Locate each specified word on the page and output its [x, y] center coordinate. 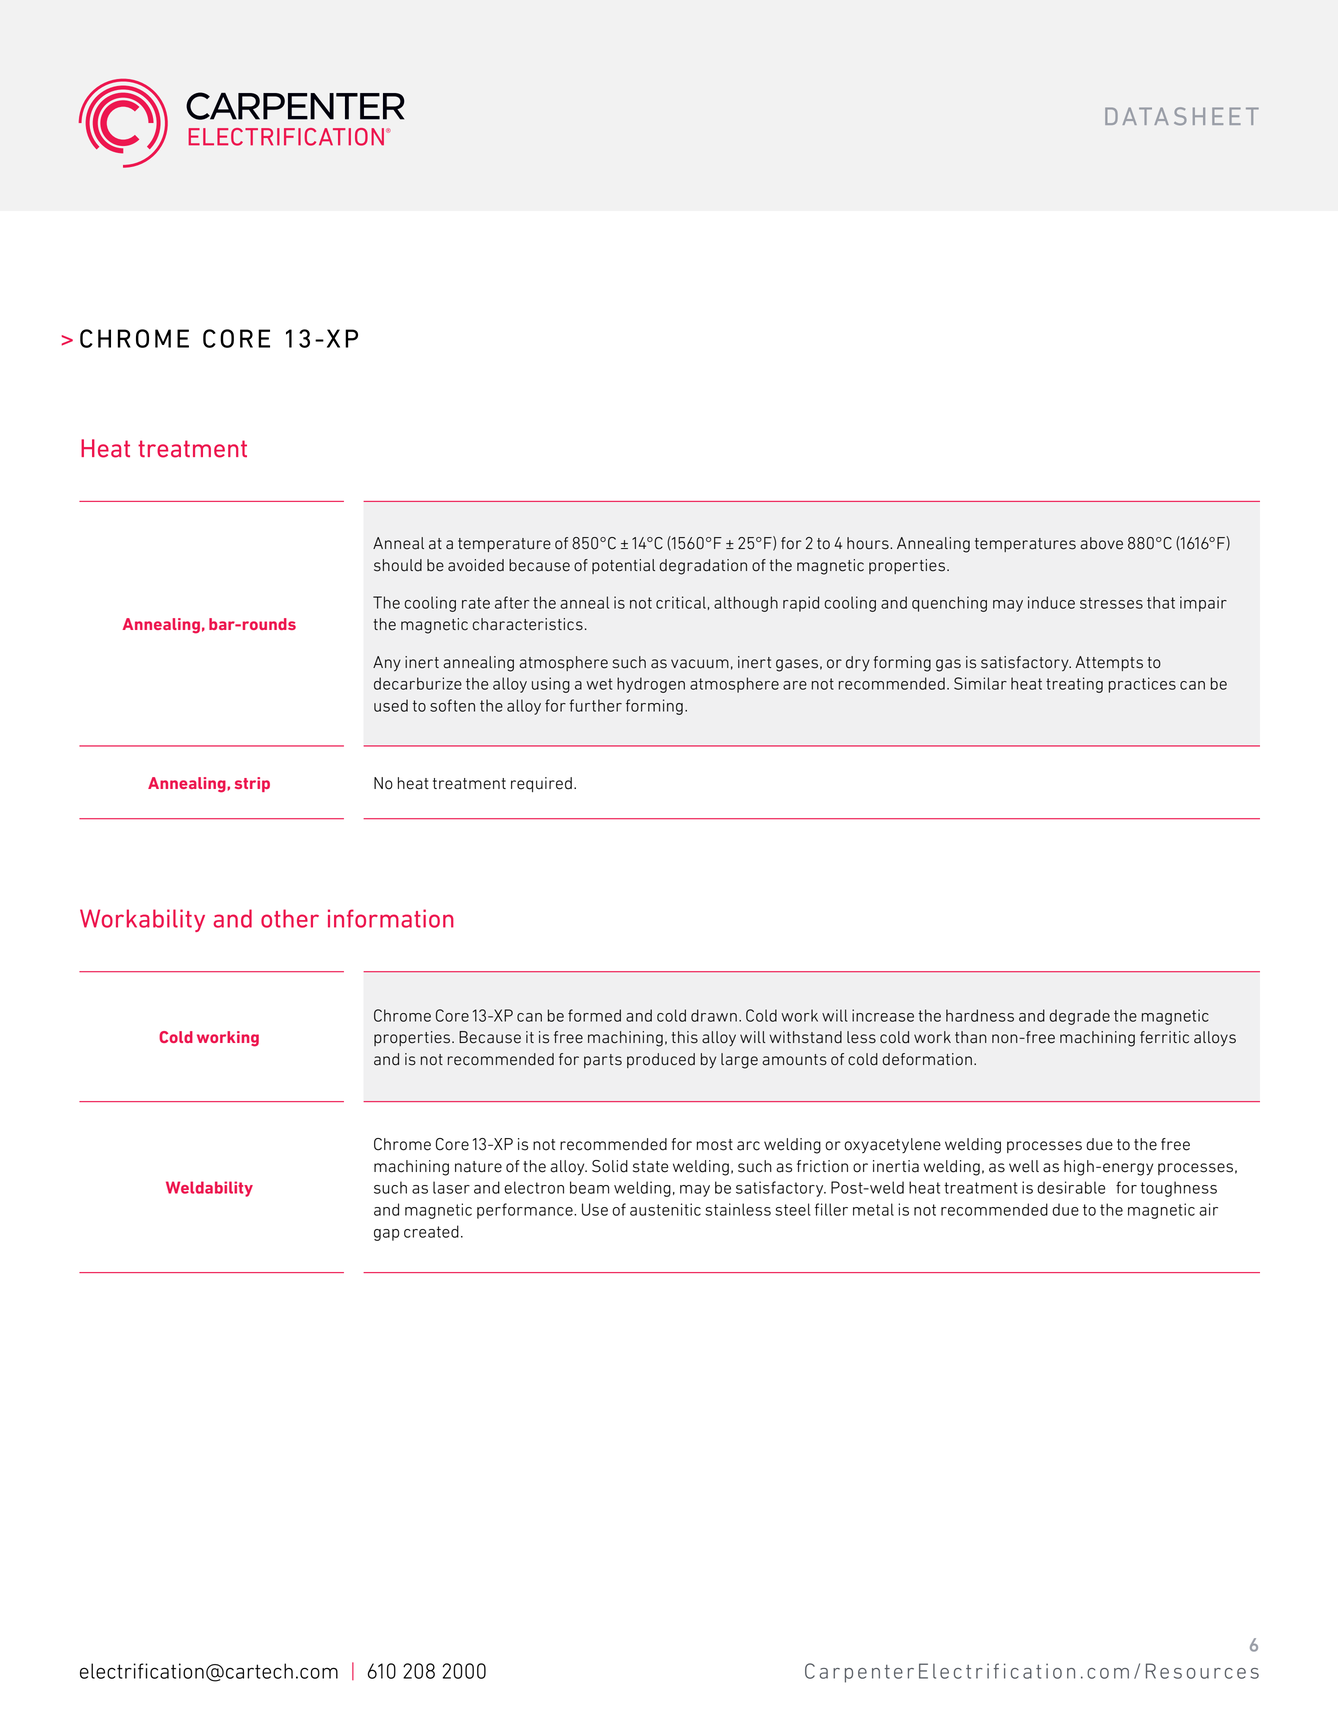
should [398, 565]
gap [386, 1235]
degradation [703, 567]
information [391, 918]
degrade [1079, 1017]
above [1101, 543]
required [541, 784]
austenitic [665, 1209]
